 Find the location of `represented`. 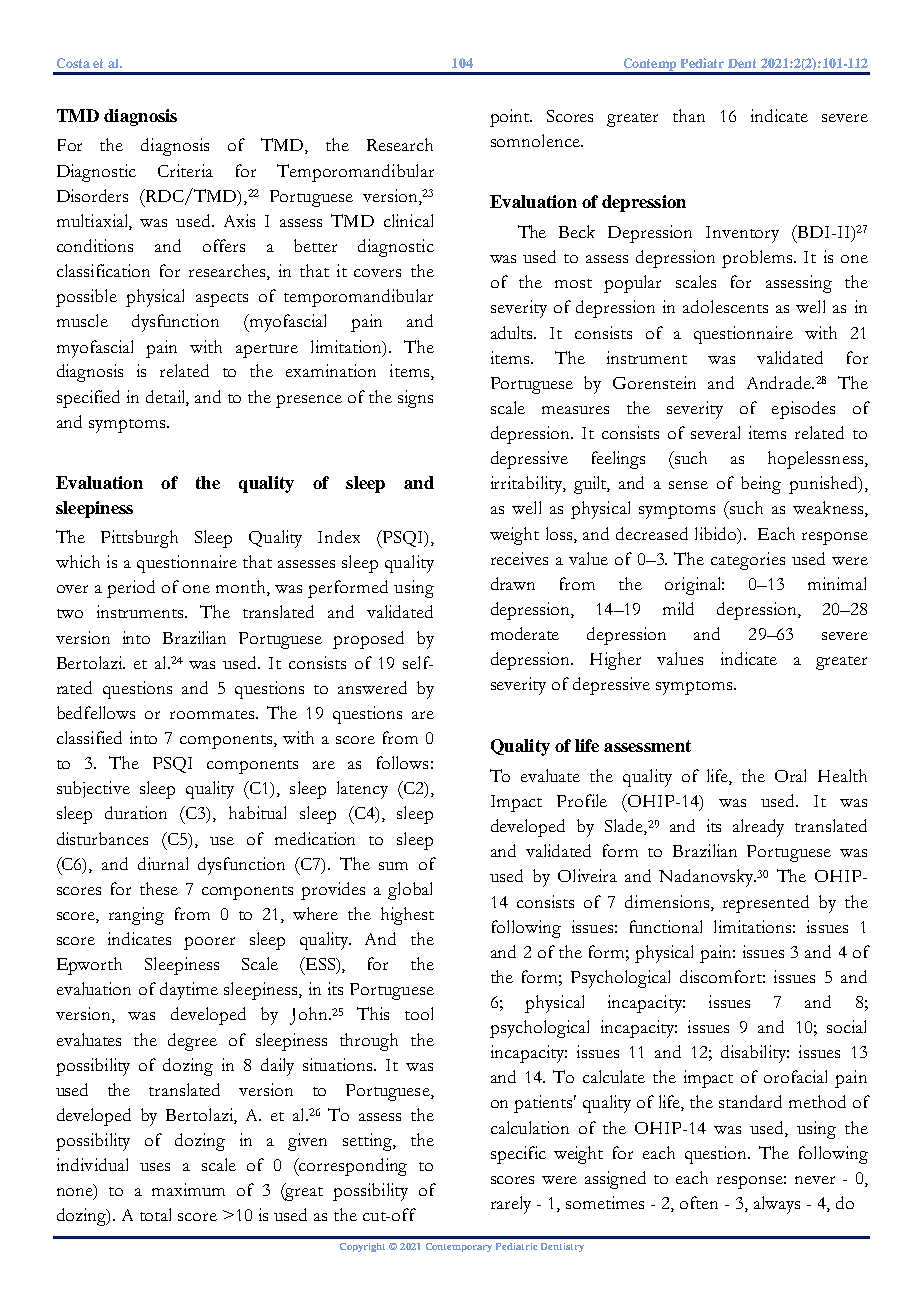

represented is located at coordinates (766, 904).
